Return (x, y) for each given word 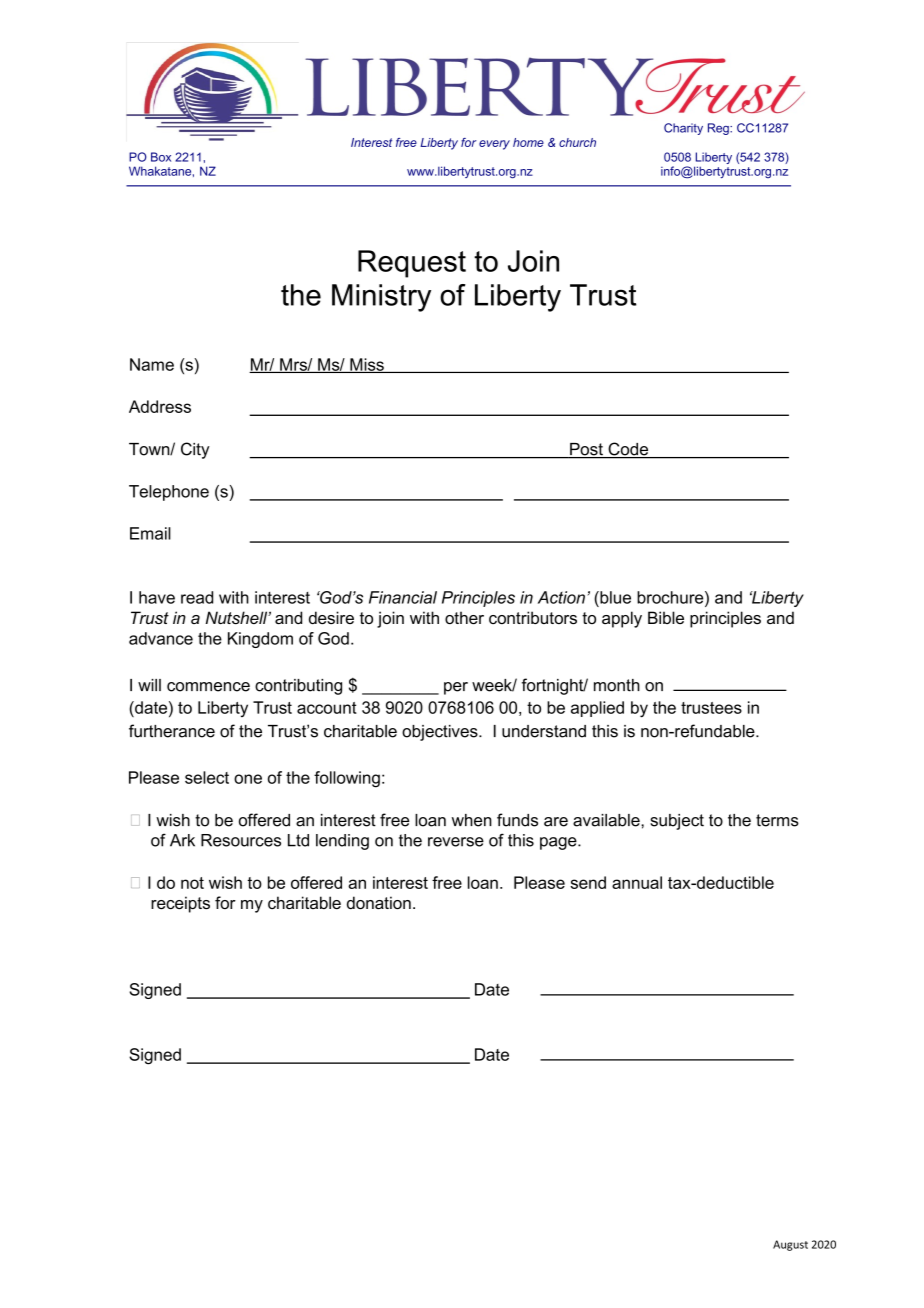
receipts (180, 904)
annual (637, 882)
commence (208, 687)
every (494, 145)
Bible (666, 617)
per (456, 688)
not (192, 883)
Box (161, 157)
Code (628, 450)
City (195, 450)
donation (379, 902)
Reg (719, 129)
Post (586, 450)
